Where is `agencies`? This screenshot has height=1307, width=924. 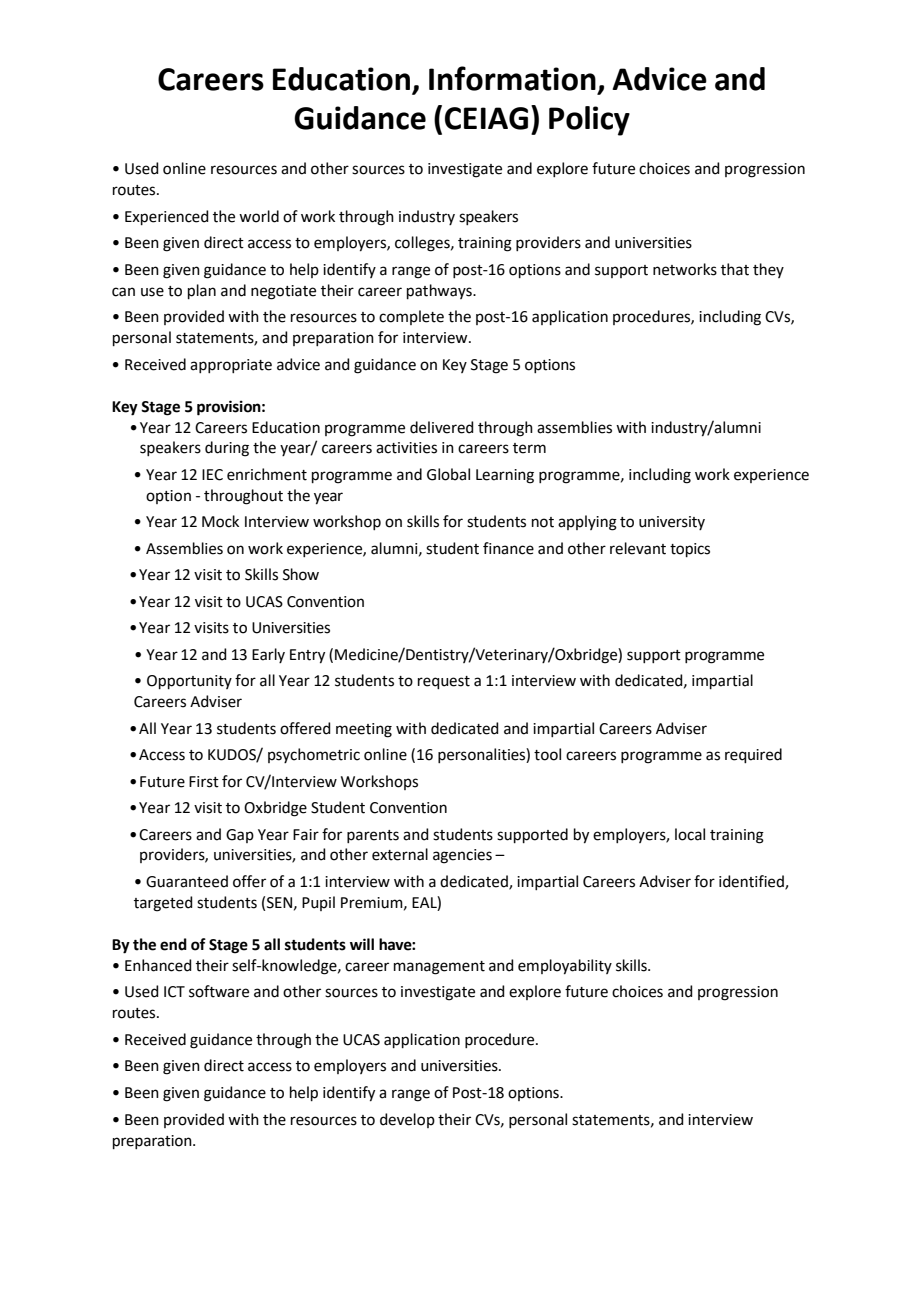 agencies is located at coordinates (462, 856).
